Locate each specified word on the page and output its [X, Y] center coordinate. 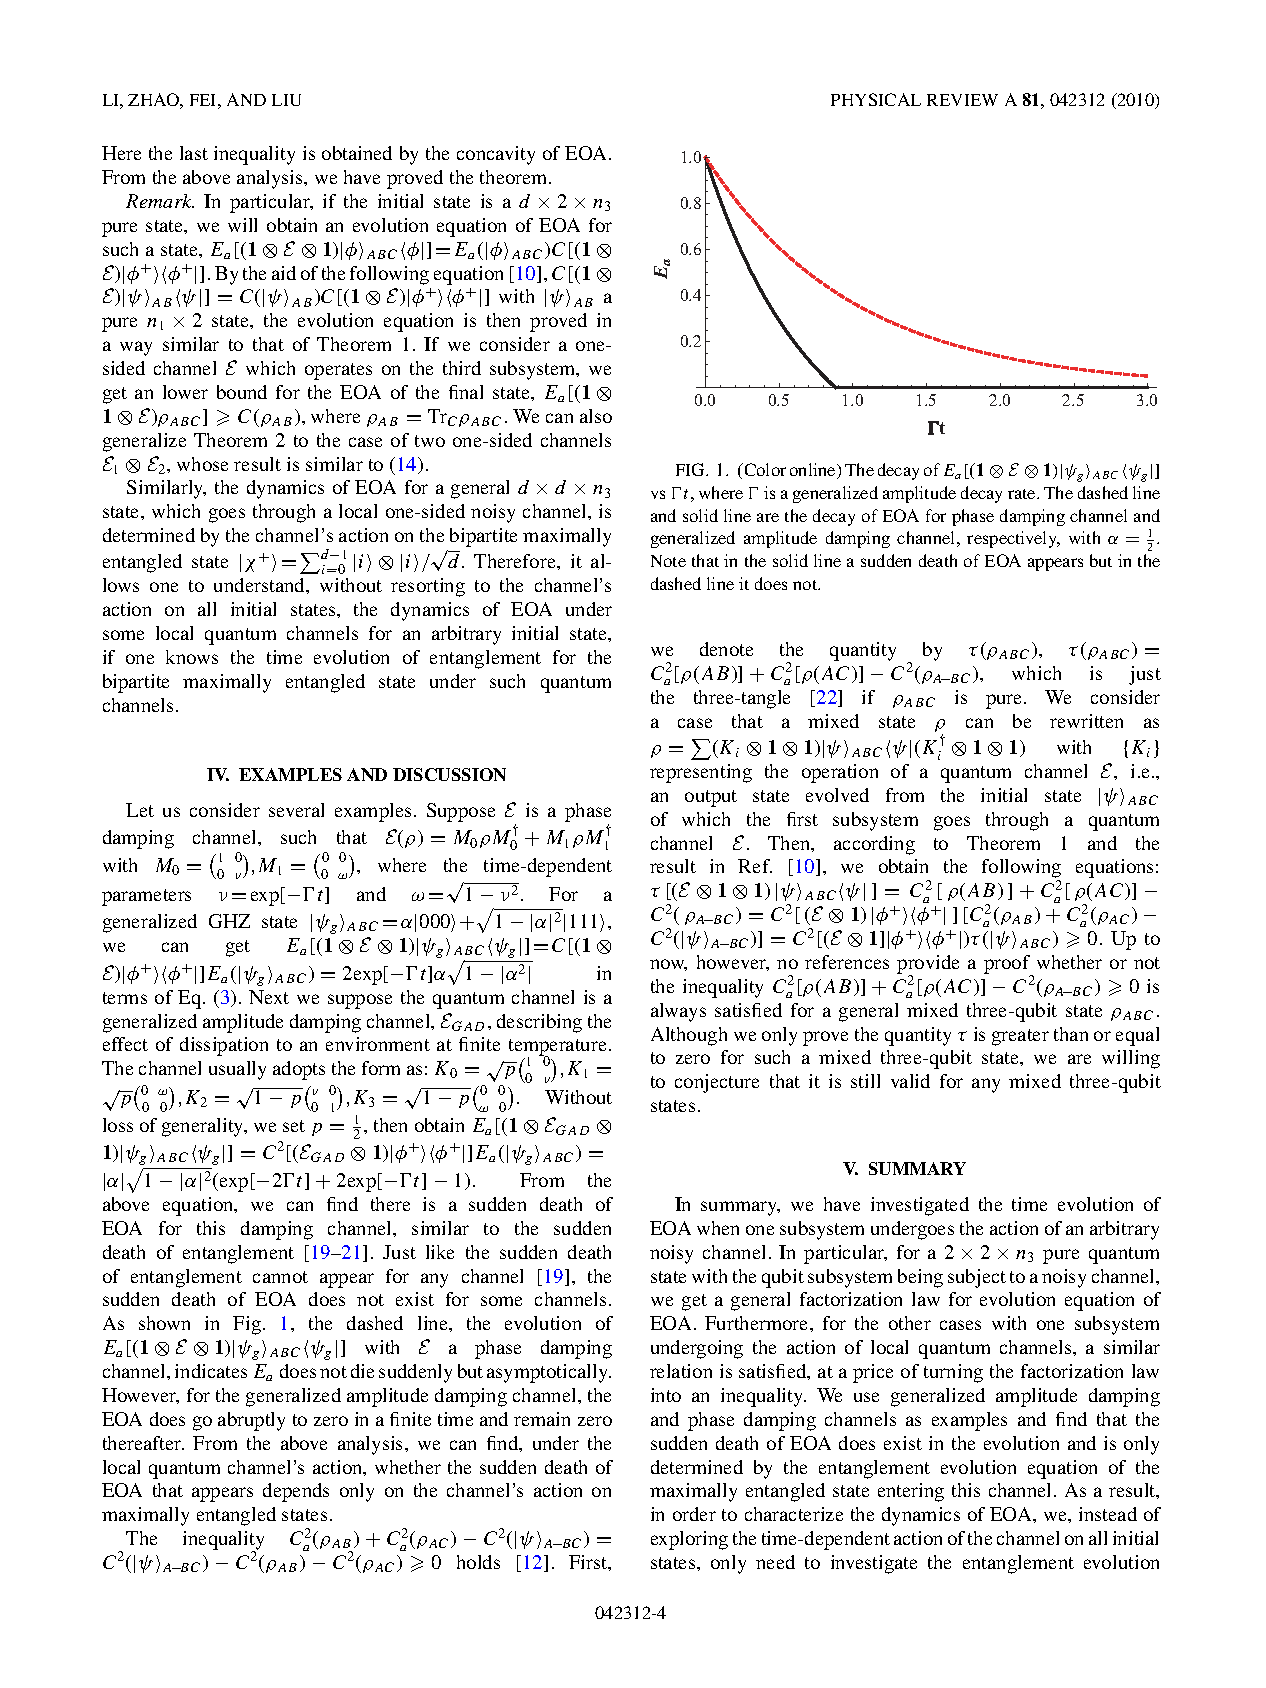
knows [192, 657]
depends [296, 1492]
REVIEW [962, 100]
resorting [428, 587]
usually [237, 1070]
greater [1020, 1037]
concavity [496, 155]
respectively [1013, 539]
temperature [559, 1049]
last [194, 153]
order [694, 1514]
